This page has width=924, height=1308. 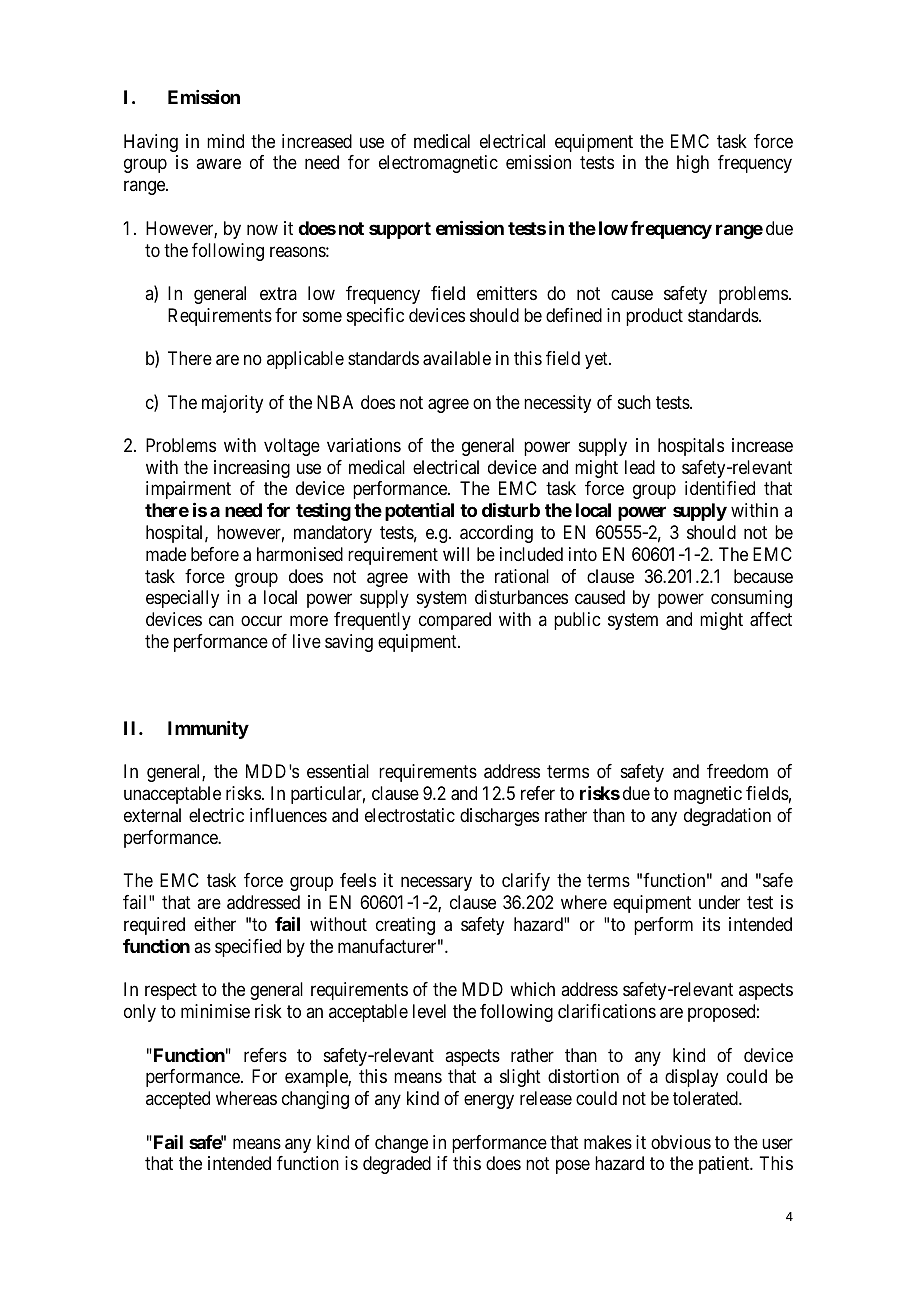 I want to click on available, so click(x=457, y=358).
